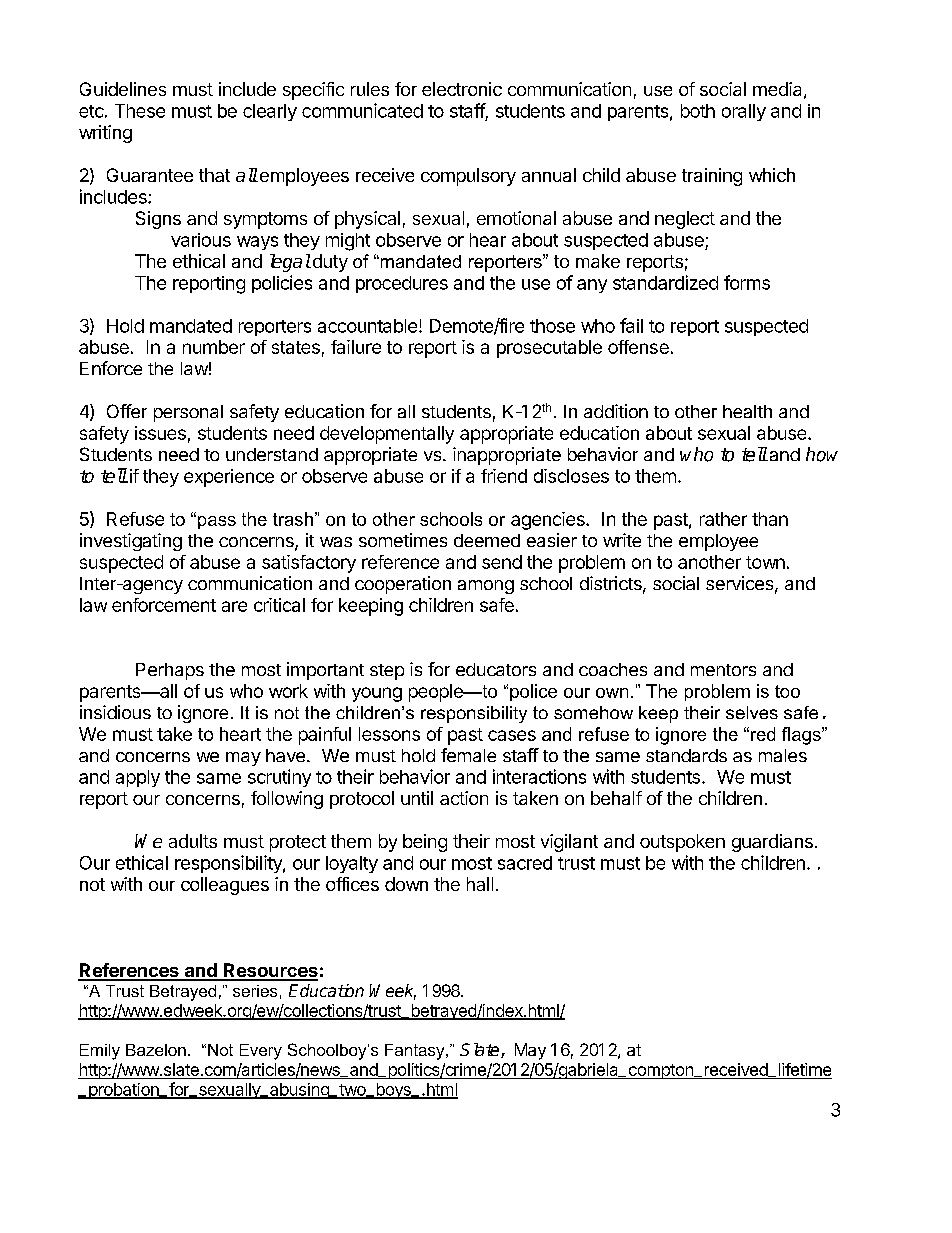 The image size is (952, 1233). I want to click on both, so click(698, 111).
